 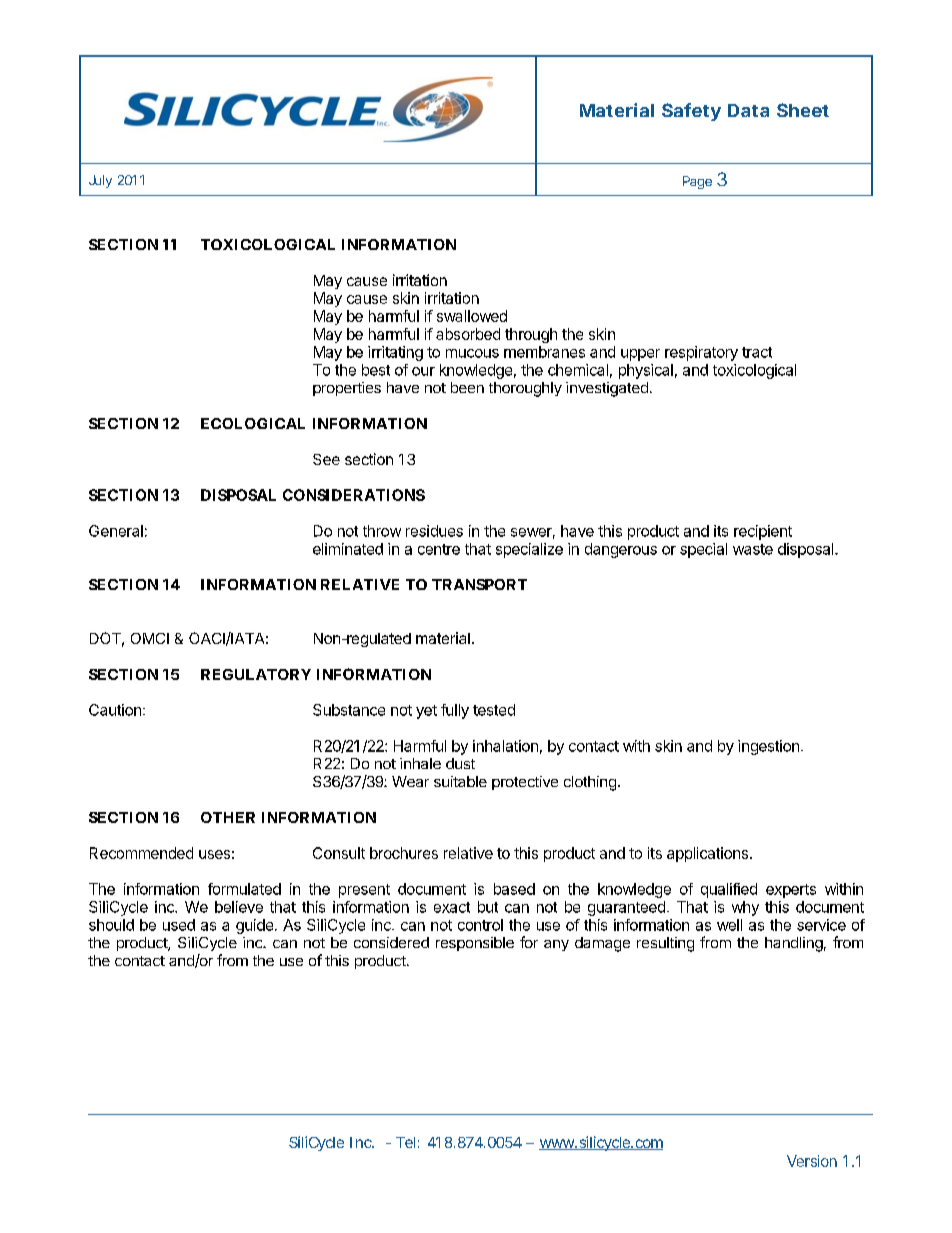 I want to click on July, so click(x=100, y=181).
